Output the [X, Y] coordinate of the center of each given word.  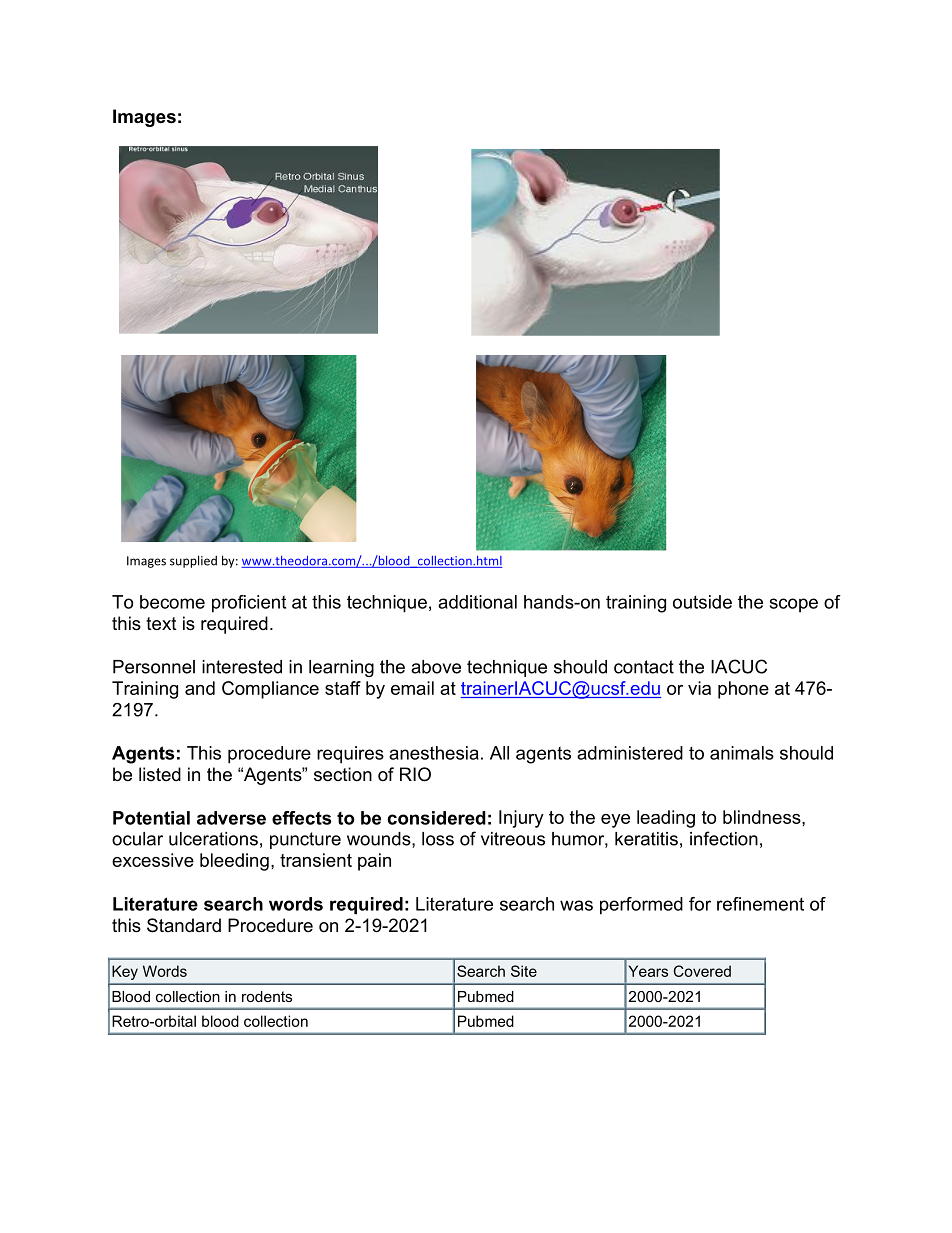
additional [477, 602]
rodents [267, 996]
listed [160, 774]
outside [702, 602]
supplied [193, 561]
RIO [415, 774]
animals [742, 753]
